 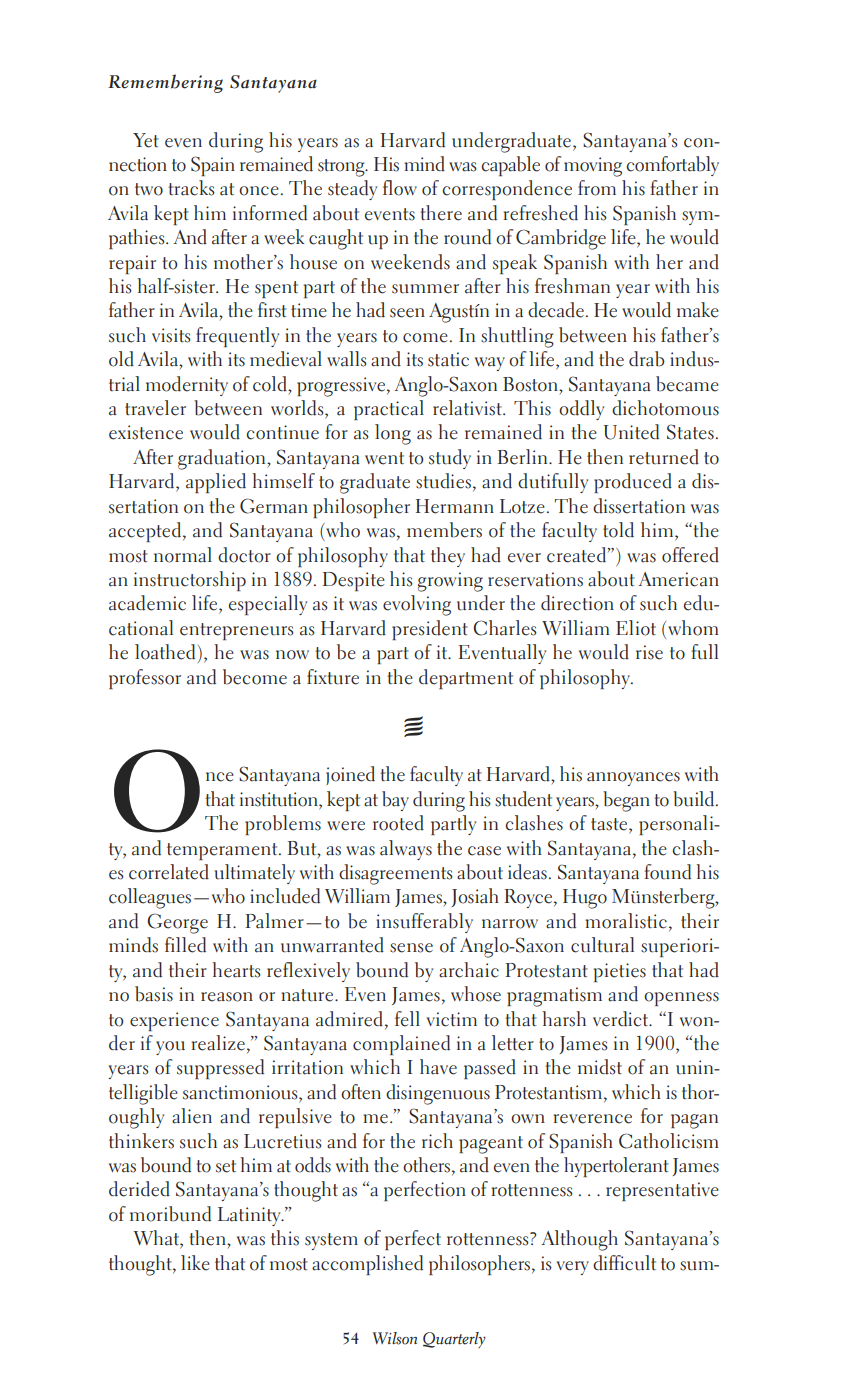 I want to click on United, so click(x=631, y=432).
